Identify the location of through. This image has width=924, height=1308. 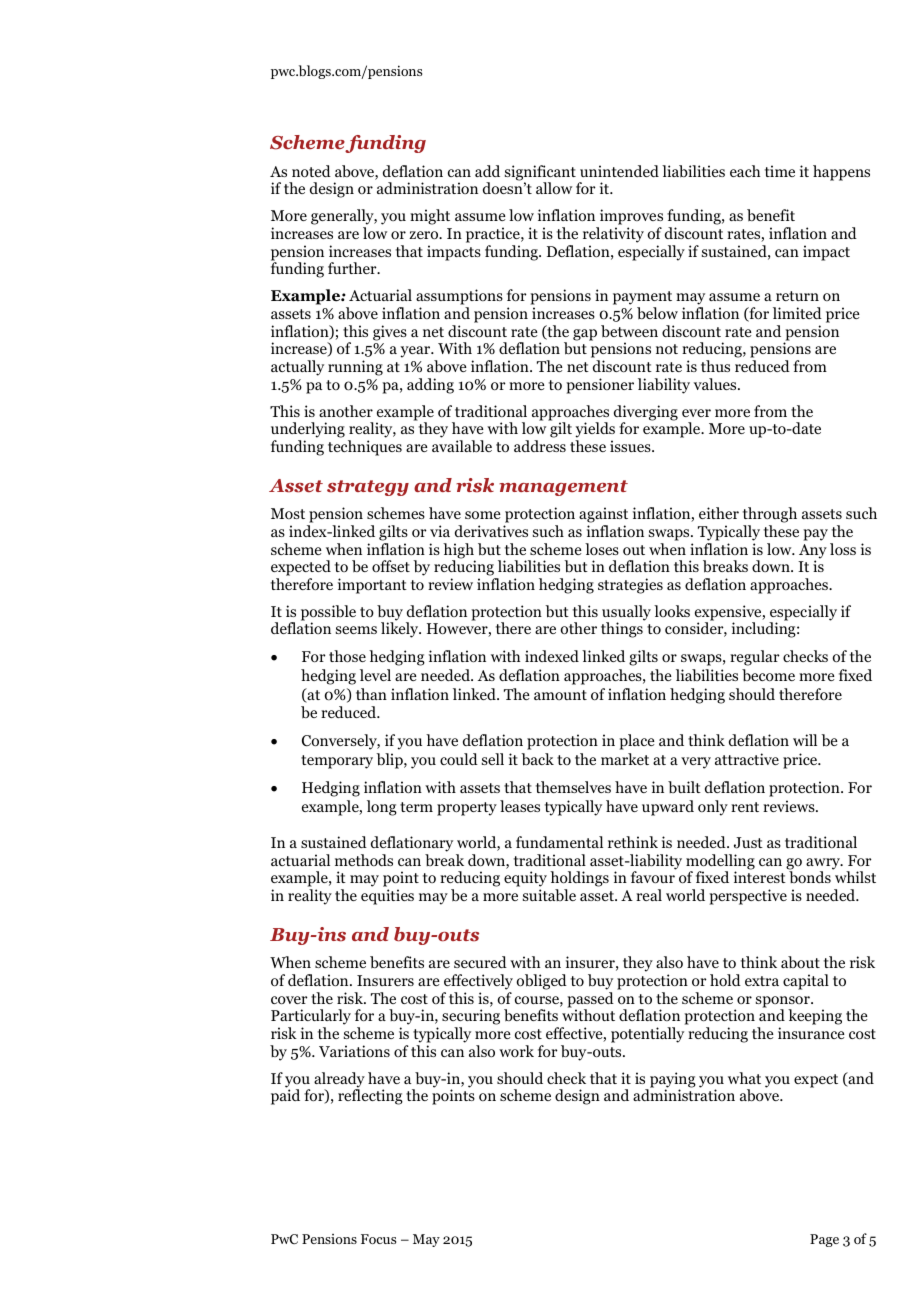
(770, 515).
